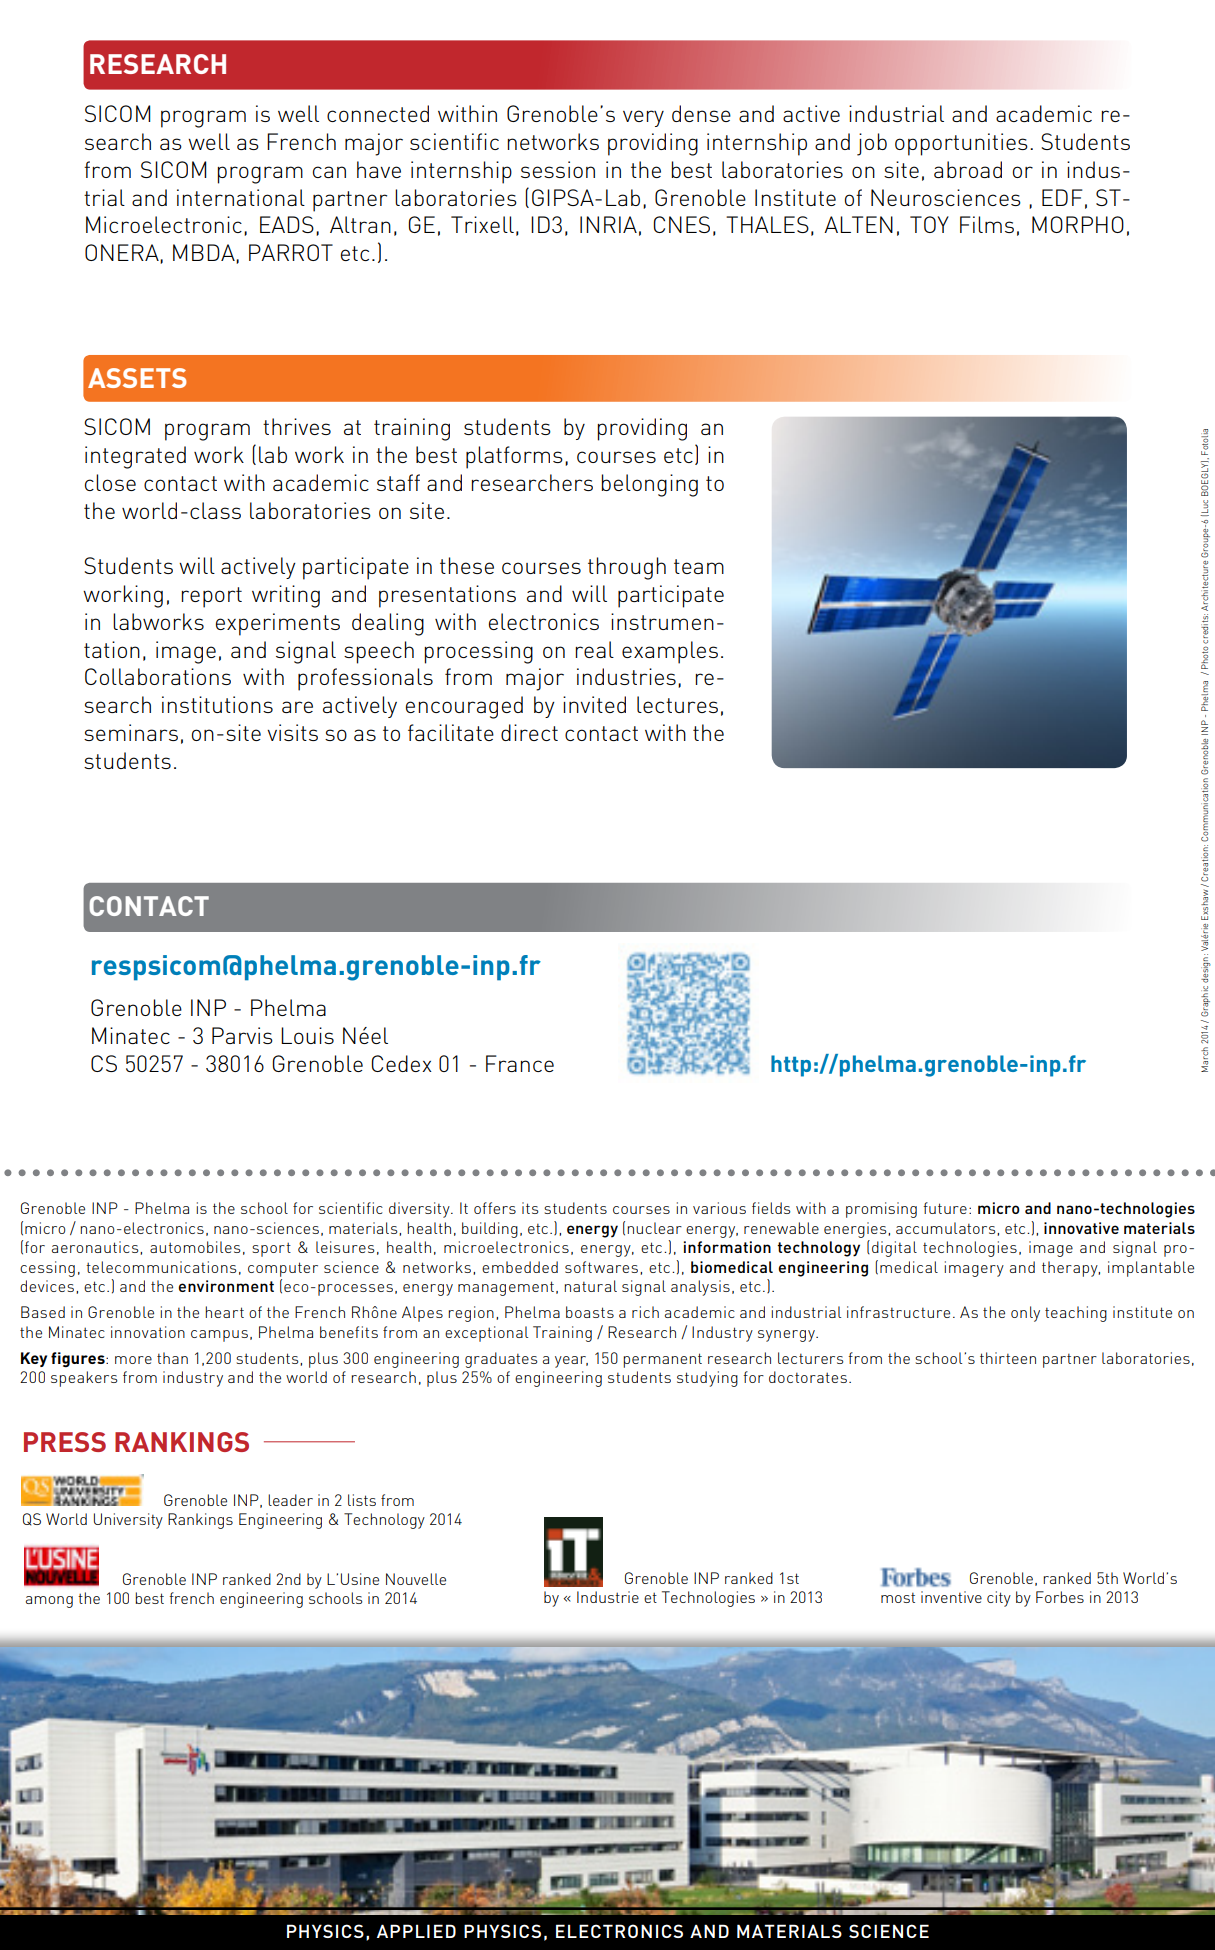 Image resolution: width=1215 pixels, height=1950 pixels. What do you see at coordinates (558, 169) in the page?
I see `session` at bounding box center [558, 169].
